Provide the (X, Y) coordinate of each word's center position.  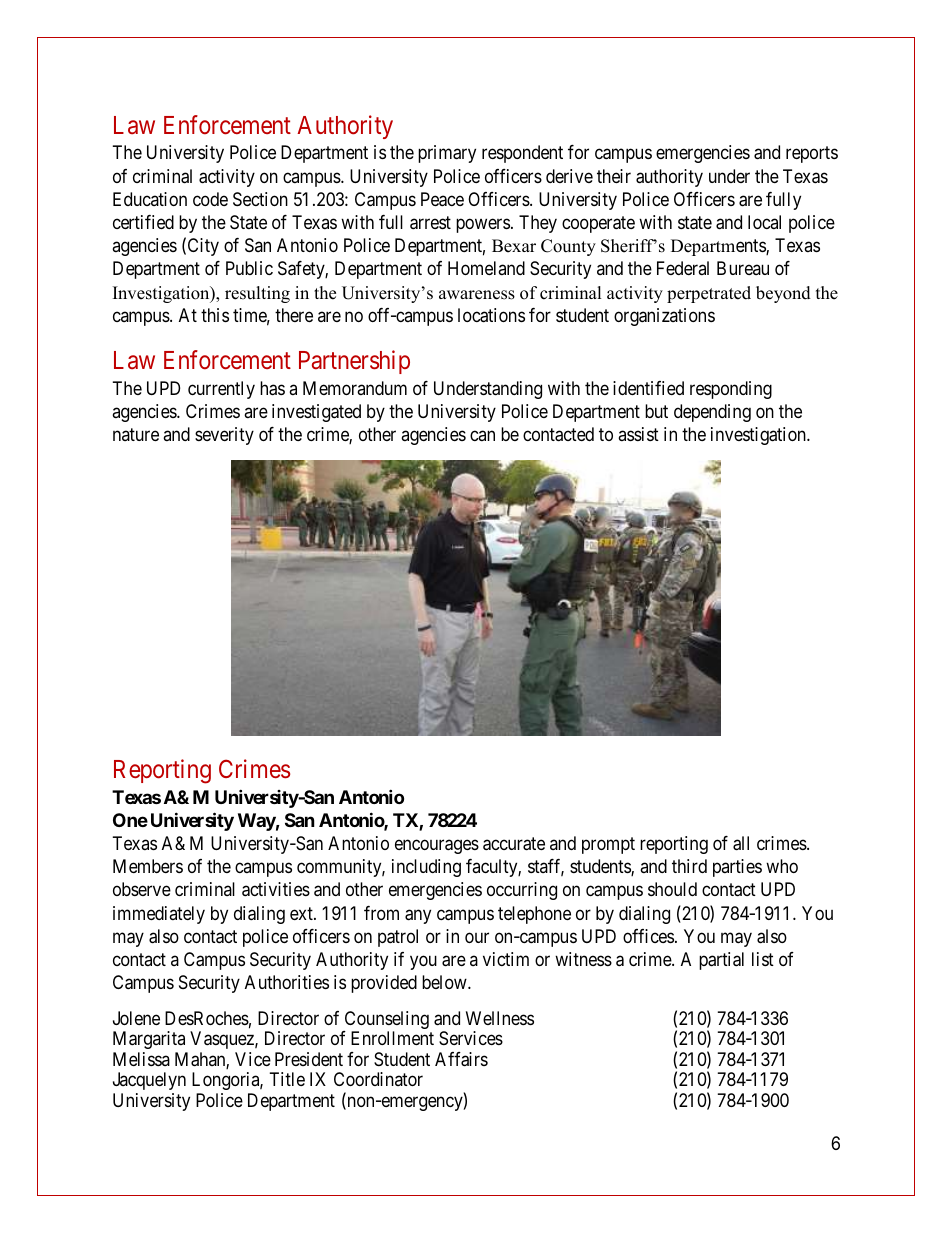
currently (221, 390)
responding (731, 390)
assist (638, 434)
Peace (442, 199)
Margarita (149, 1040)
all (741, 843)
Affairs (461, 1059)
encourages (437, 846)
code (210, 199)
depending (712, 413)
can (482, 435)
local (764, 222)
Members (148, 866)
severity (224, 436)
